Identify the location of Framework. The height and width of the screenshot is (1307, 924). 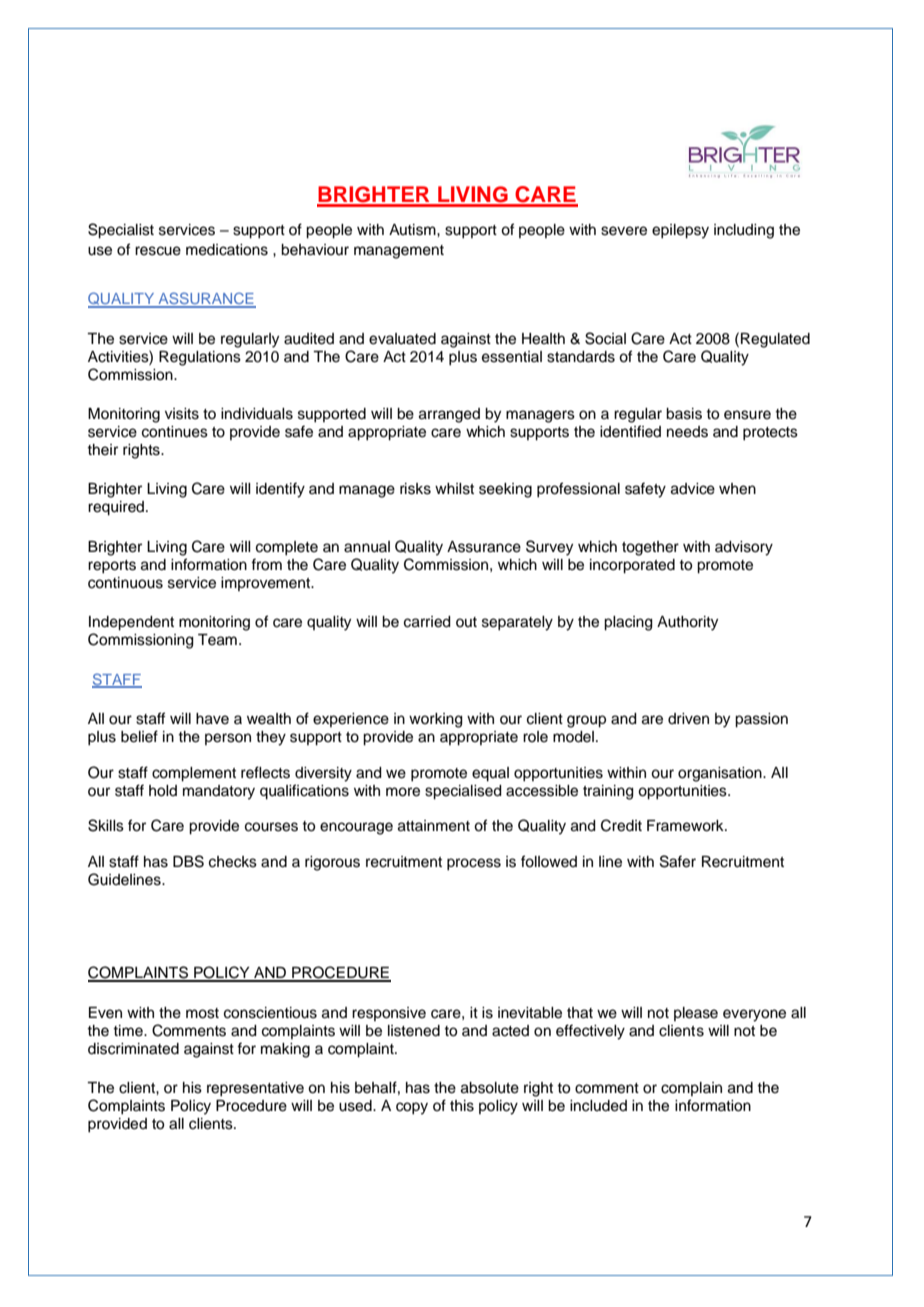
(686, 826).
